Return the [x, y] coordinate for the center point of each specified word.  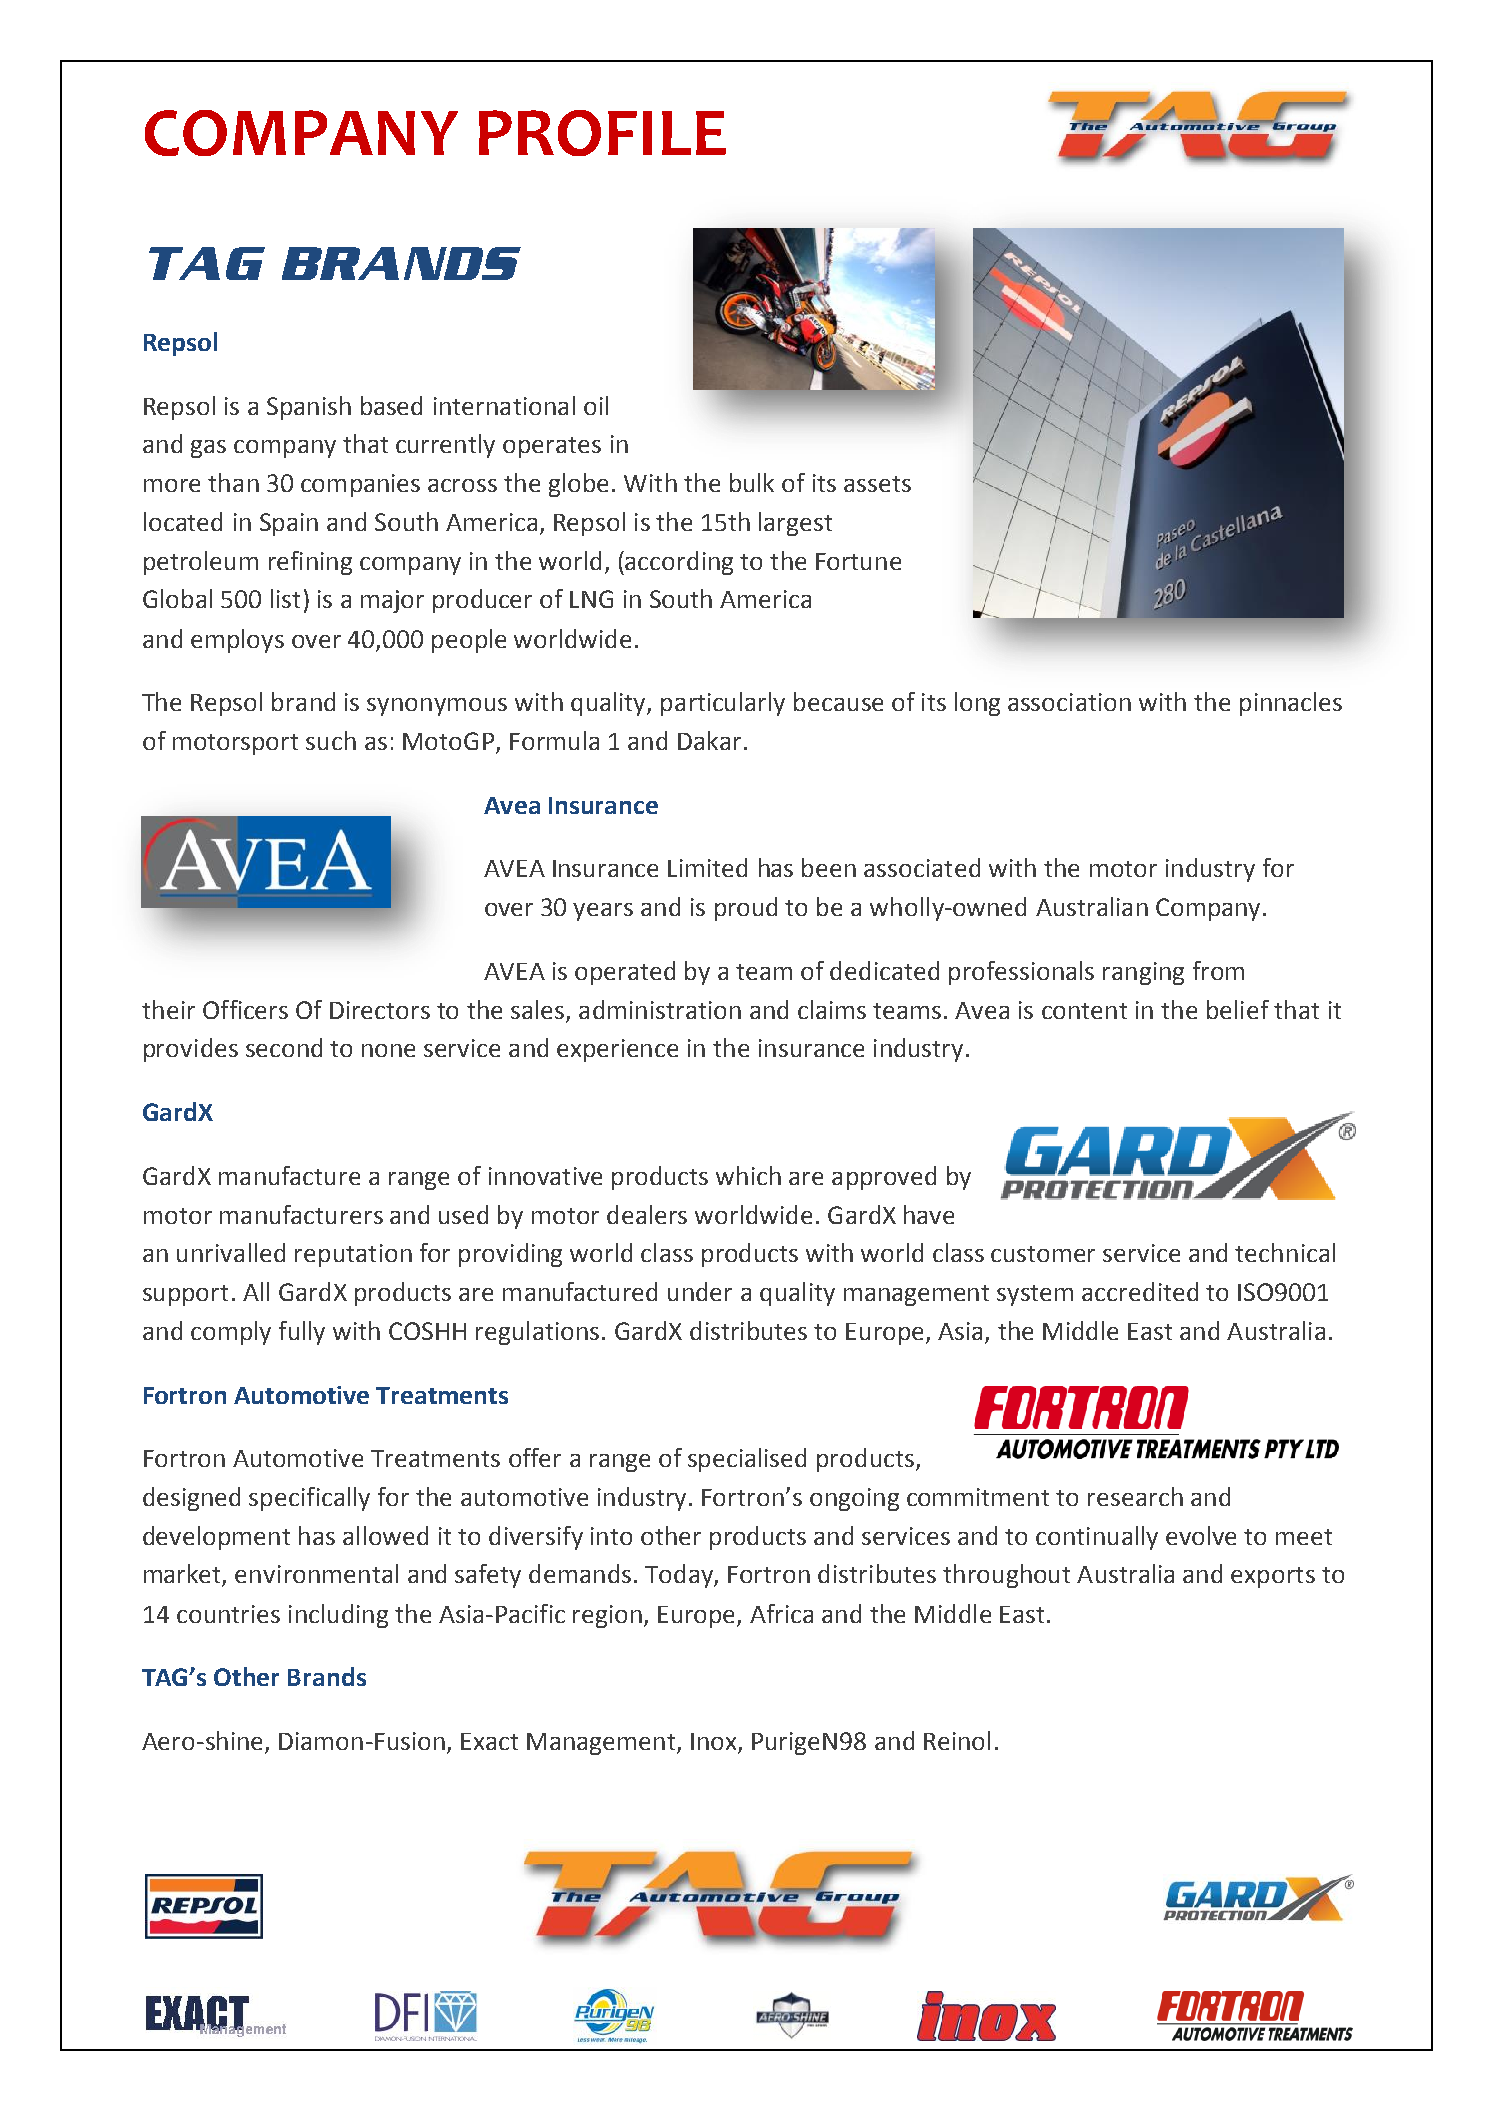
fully [302, 1333]
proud [746, 909]
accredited [1140, 1291]
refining [310, 563]
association [1069, 702]
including [338, 1616]
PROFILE [602, 133]
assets [877, 484]
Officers [245, 1009]
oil [596, 405]
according [679, 563]
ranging [1143, 973]
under [700, 1291]
